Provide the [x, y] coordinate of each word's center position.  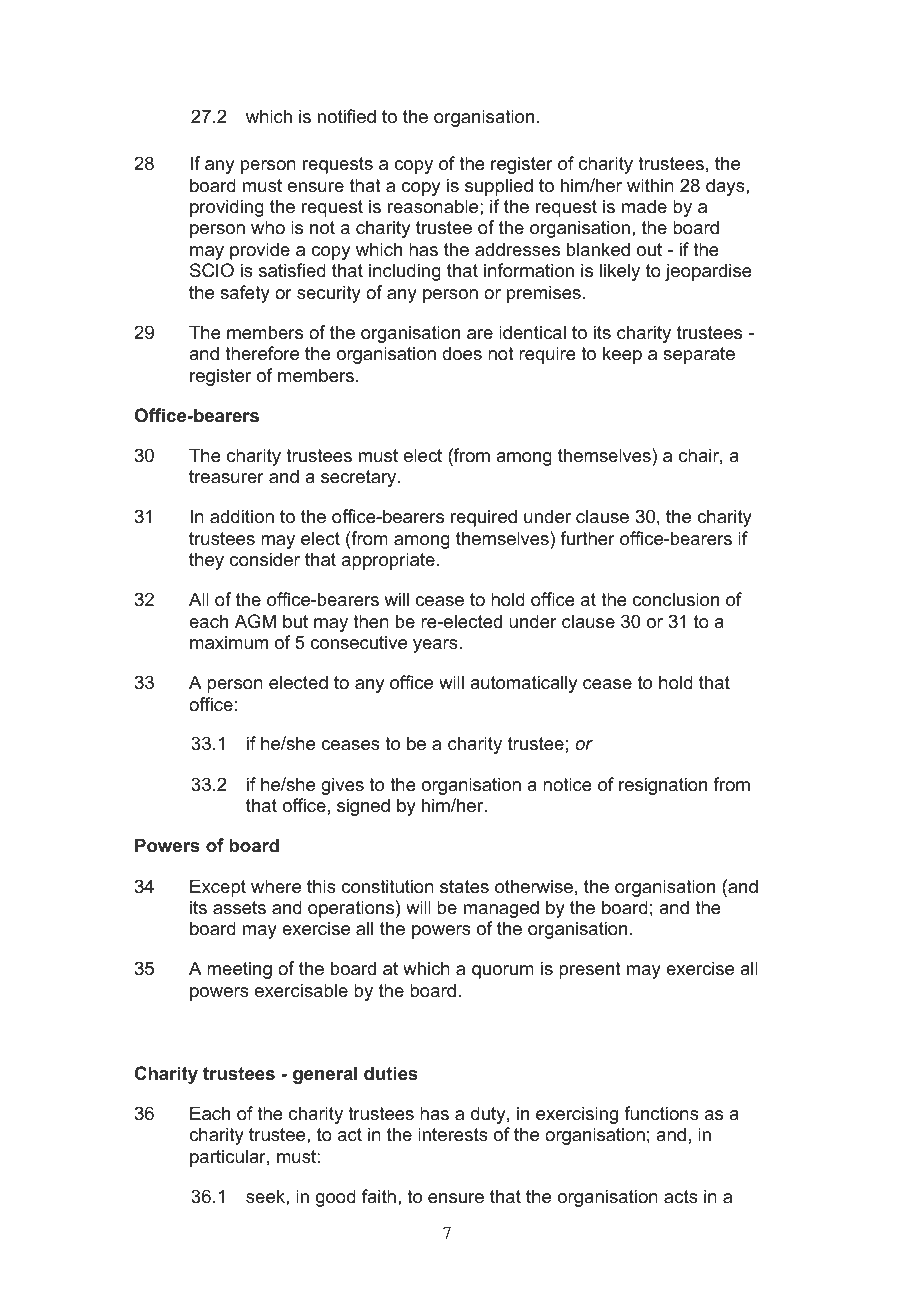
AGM [255, 621]
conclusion [676, 599]
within [650, 185]
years [436, 646]
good [336, 1198]
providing [227, 208]
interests [453, 1134]
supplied [499, 187]
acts [681, 1197]
